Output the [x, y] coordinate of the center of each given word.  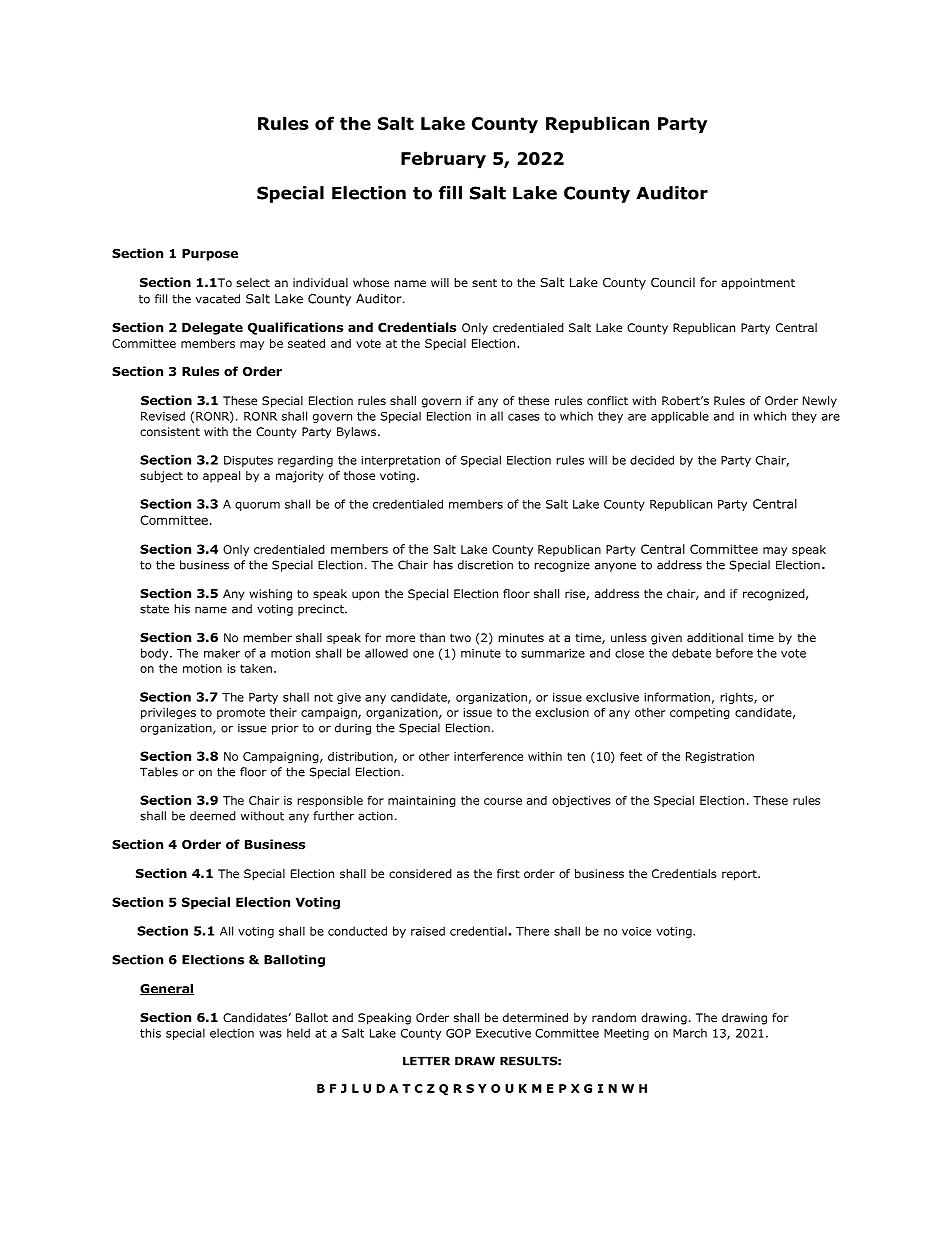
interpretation [400, 461]
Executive [503, 1033]
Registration [720, 757]
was [270, 1034]
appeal [221, 477]
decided [652, 460]
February [443, 159]
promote [241, 713]
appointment [758, 284]
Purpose [210, 255]
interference [488, 756]
